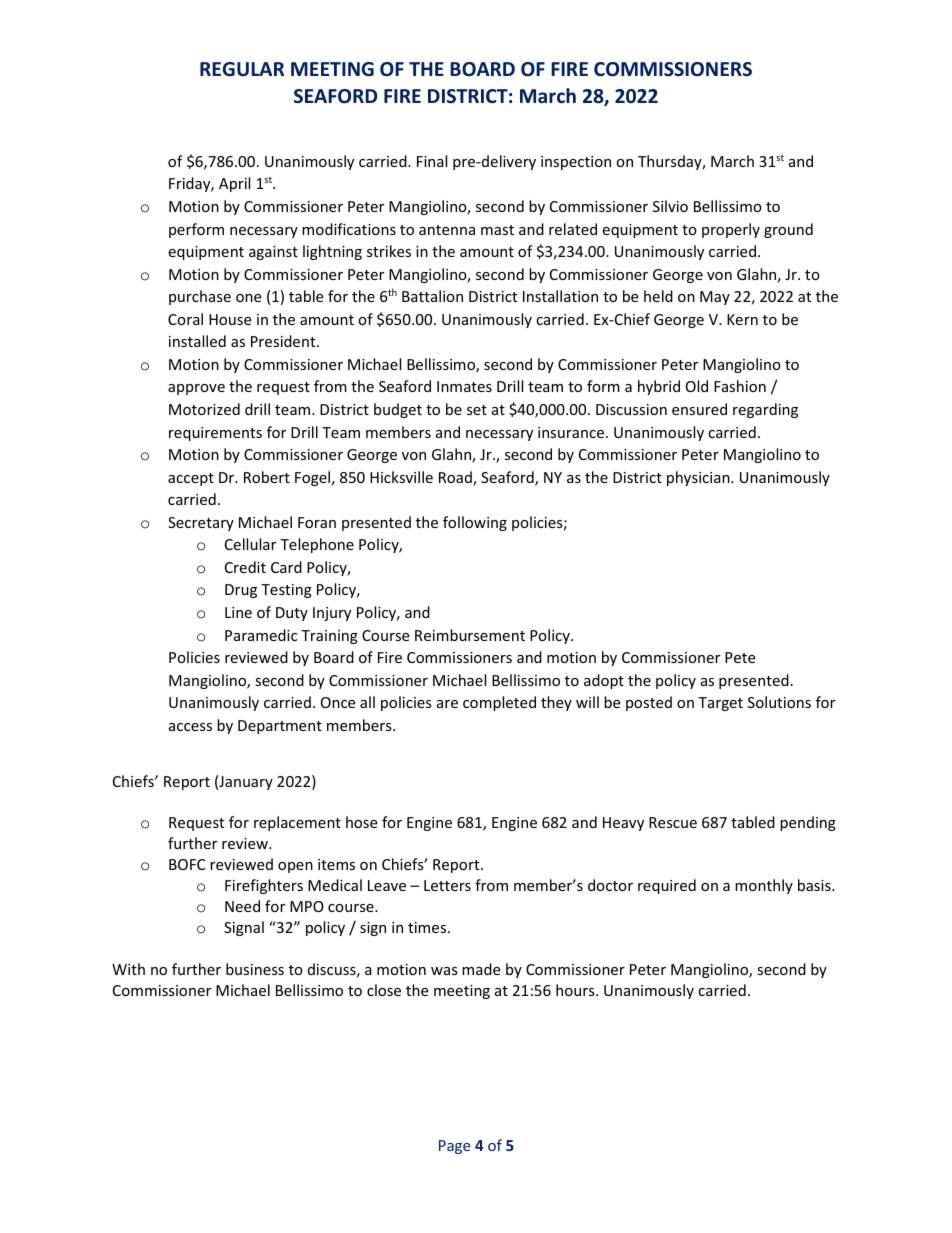 The height and width of the document is (1233, 952). What do you see at coordinates (740, 386) in the document?
I see `Fashion` at bounding box center [740, 386].
